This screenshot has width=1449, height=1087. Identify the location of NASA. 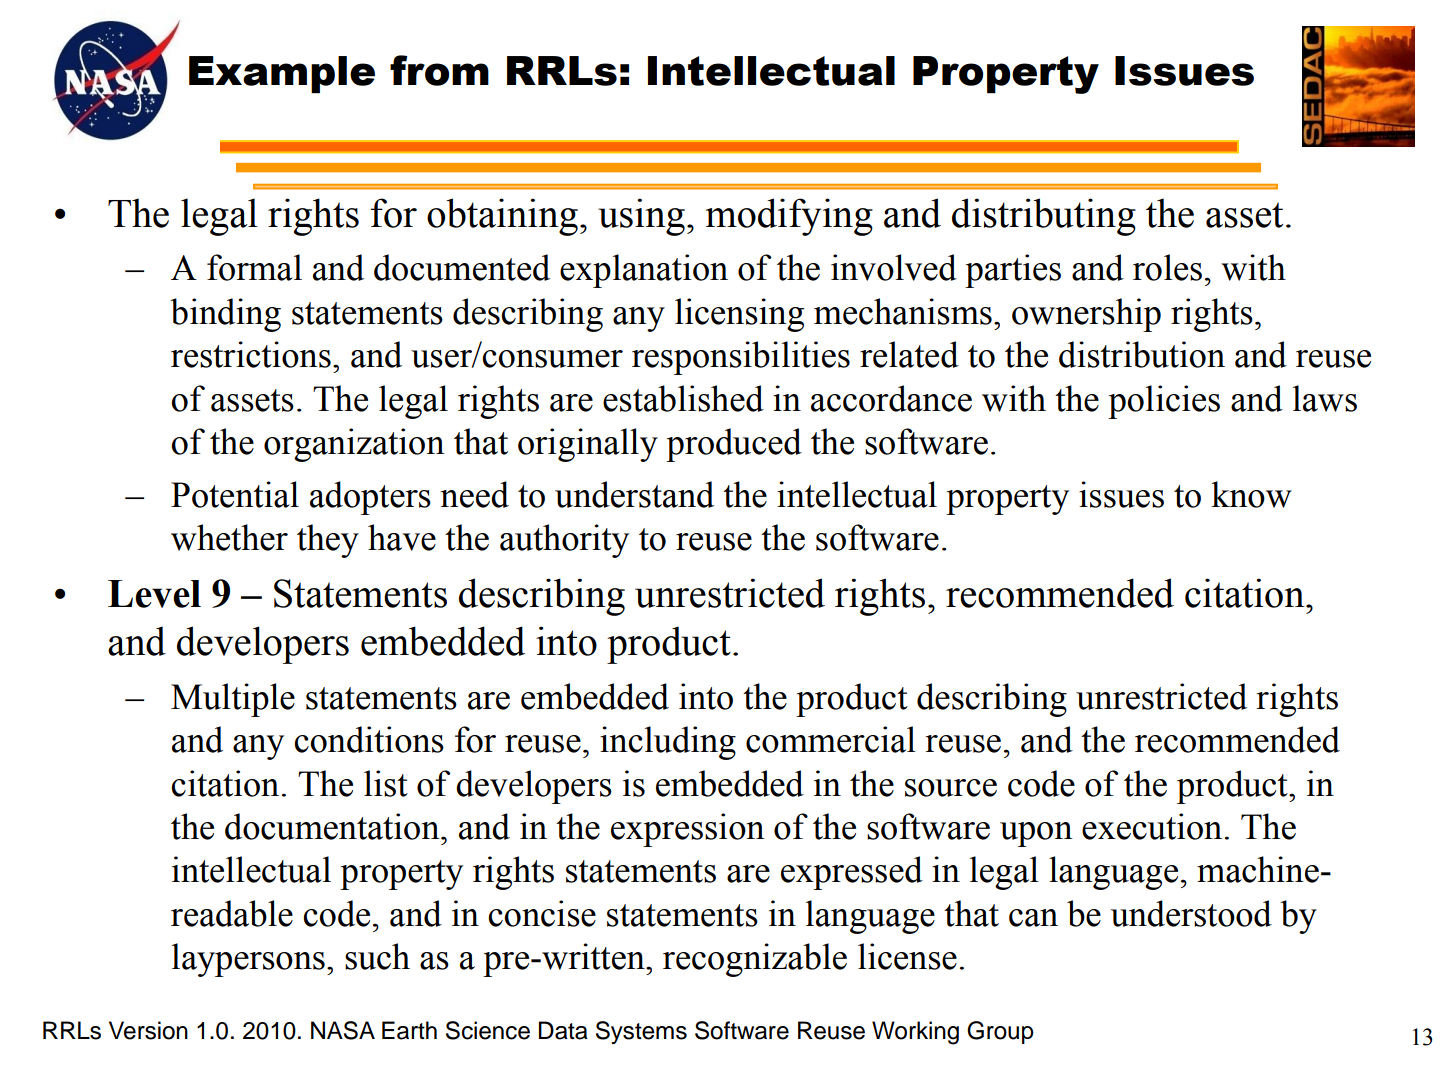
(343, 1030).
